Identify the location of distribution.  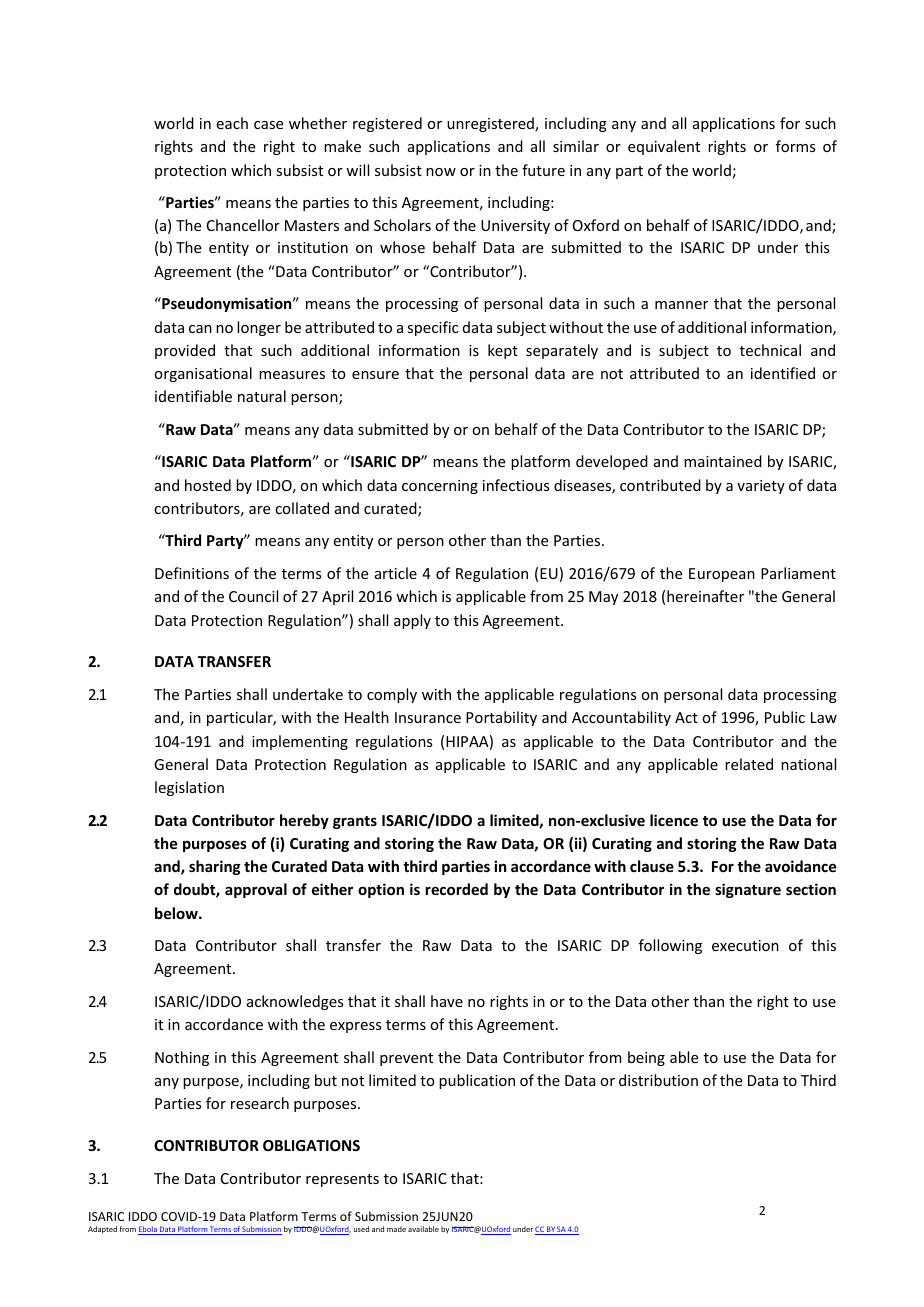
(658, 1080).
